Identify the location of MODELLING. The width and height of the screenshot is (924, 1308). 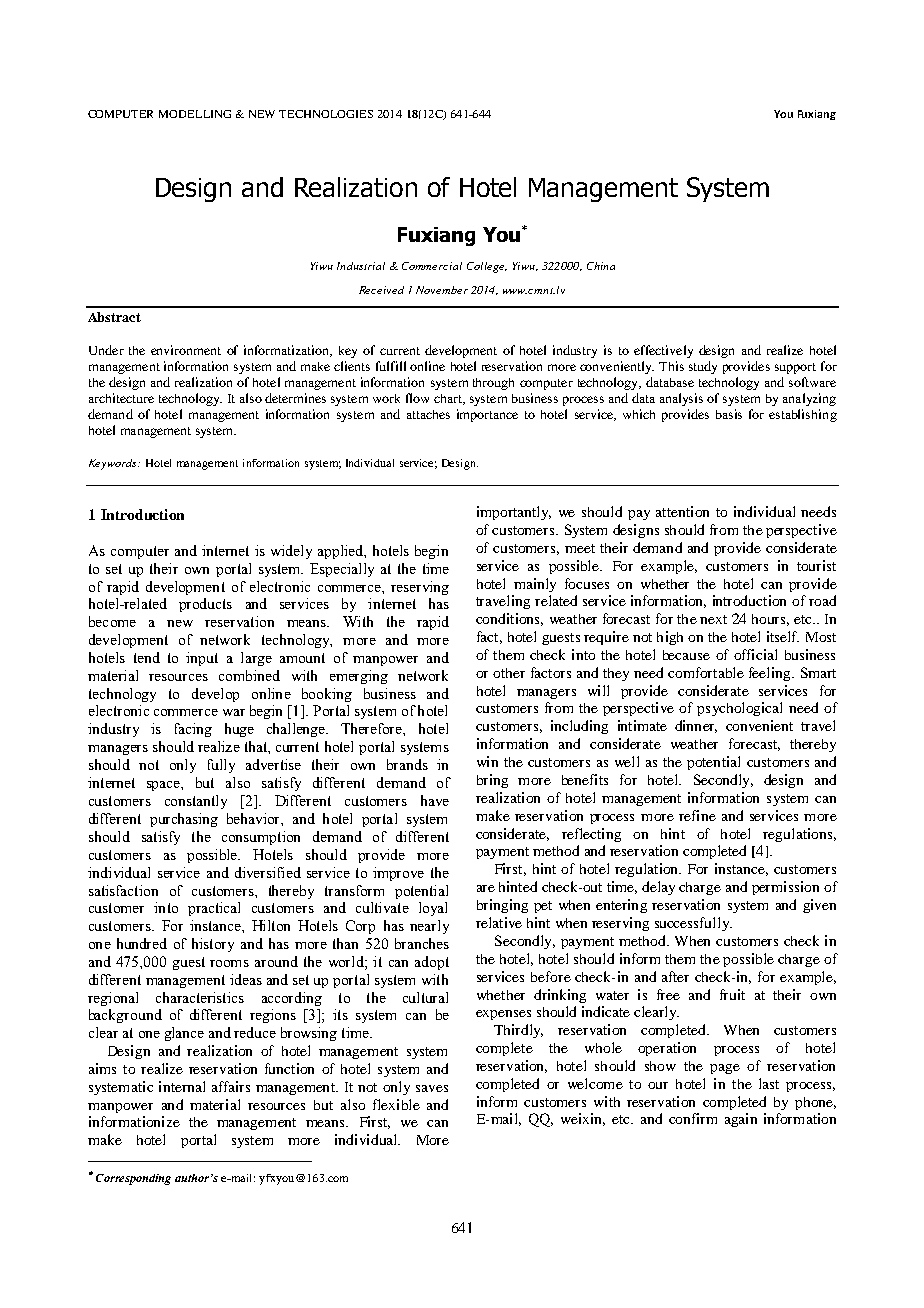
(195, 114).
